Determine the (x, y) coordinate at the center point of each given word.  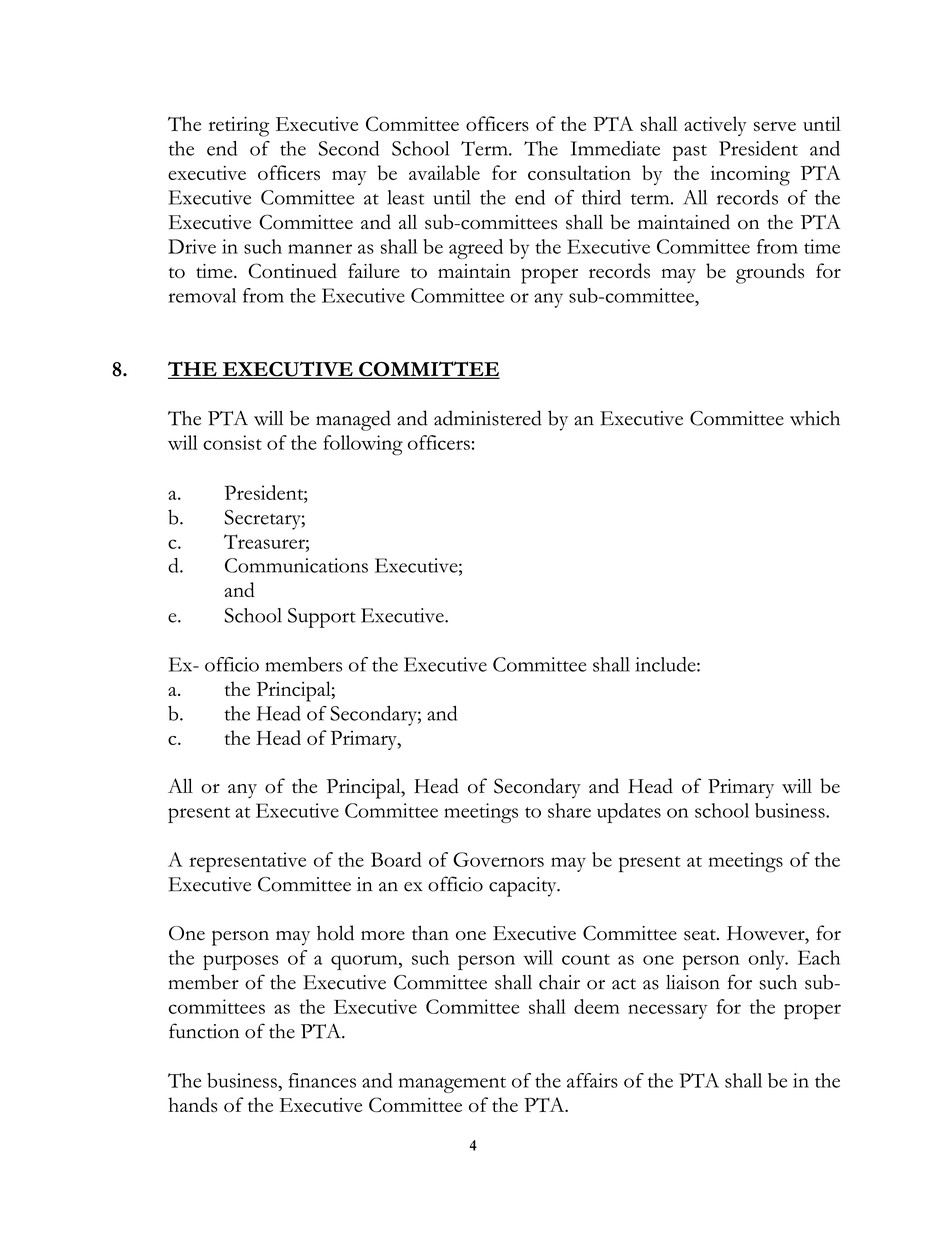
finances (322, 1080)
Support (322, 618)
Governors (498, 859)
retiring (239, 127)
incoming (750, 176)
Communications (296, 565)
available (444, 172)
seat (701, 935)
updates (629, 813)
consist (232, 442)
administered (488, 418)
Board (396, 859)
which (815, 418)
